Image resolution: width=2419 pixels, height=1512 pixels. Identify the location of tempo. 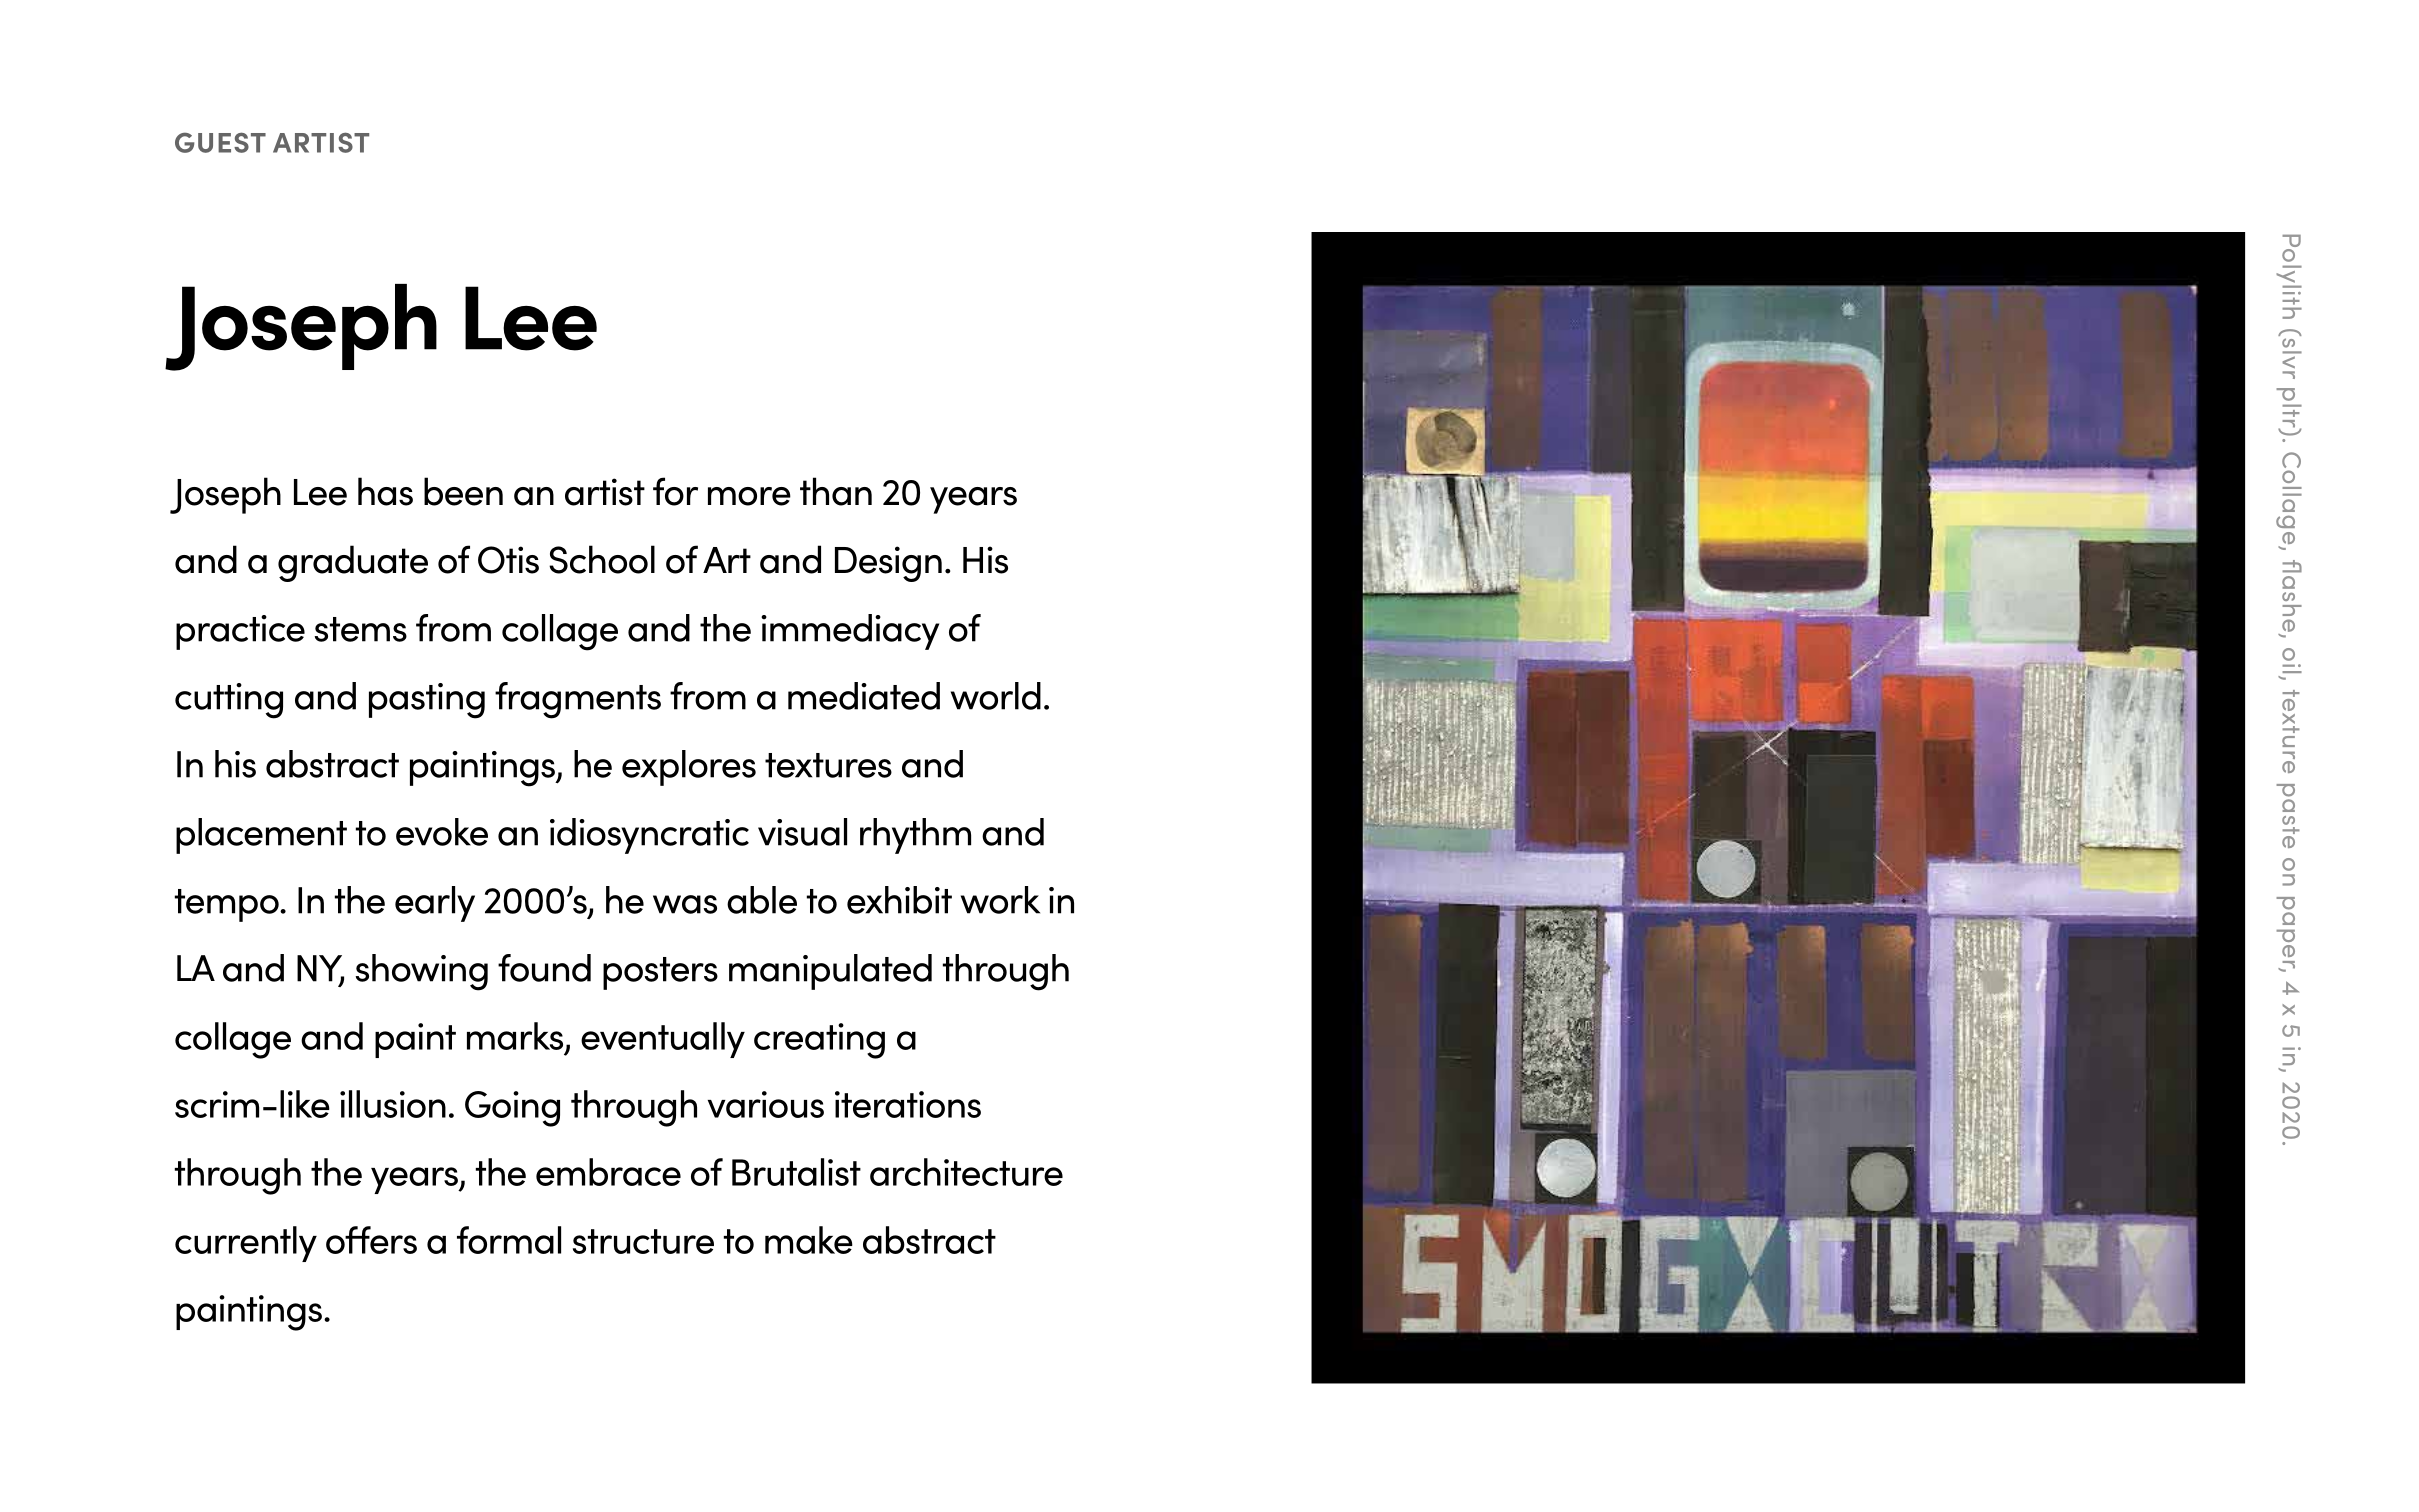
(228, 905).
